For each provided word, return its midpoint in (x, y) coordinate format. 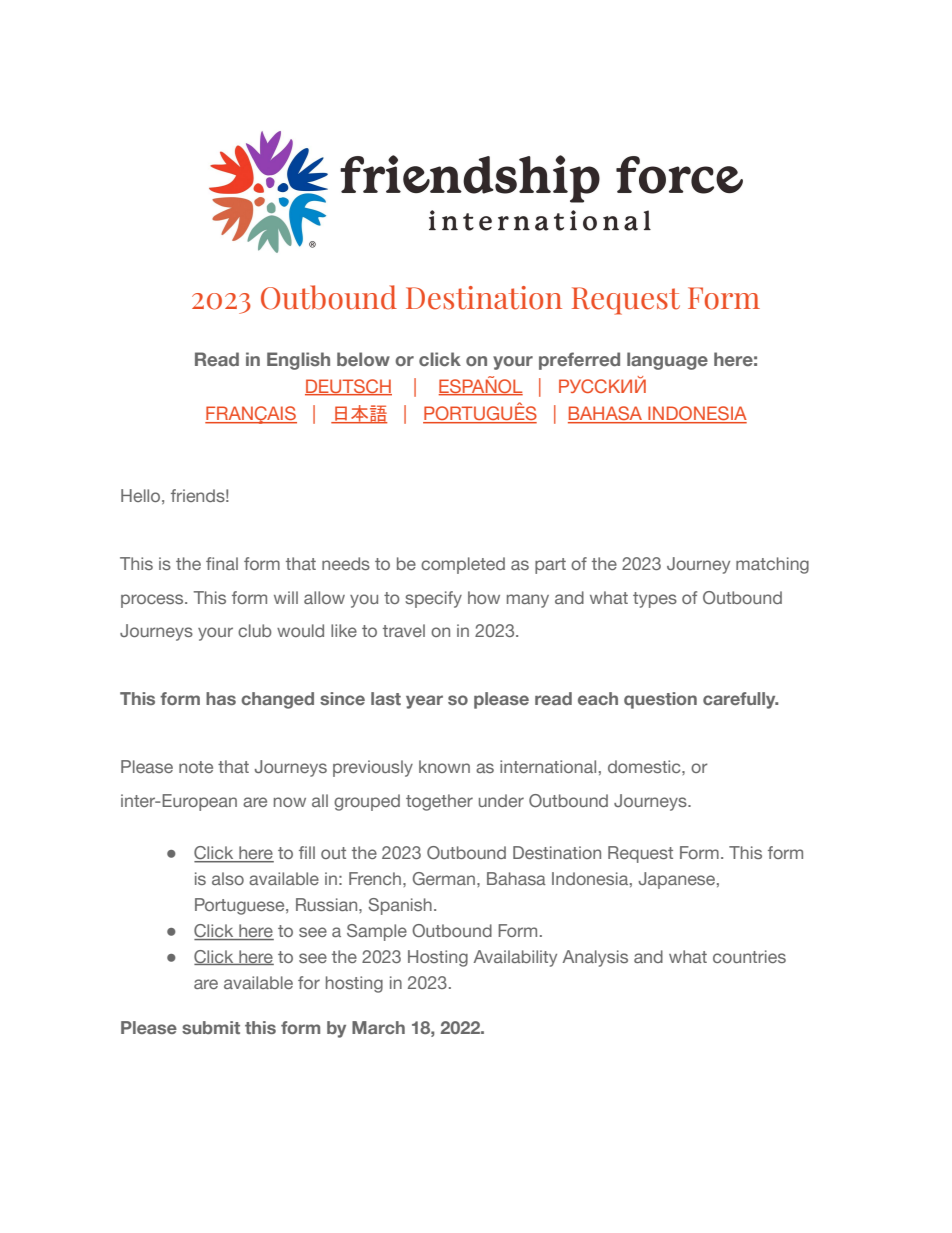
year (424, 702)
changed (277, 700)
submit (211, 1027)
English (298, 361)
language (667, 361)
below (363, 359)
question (660, 700)
